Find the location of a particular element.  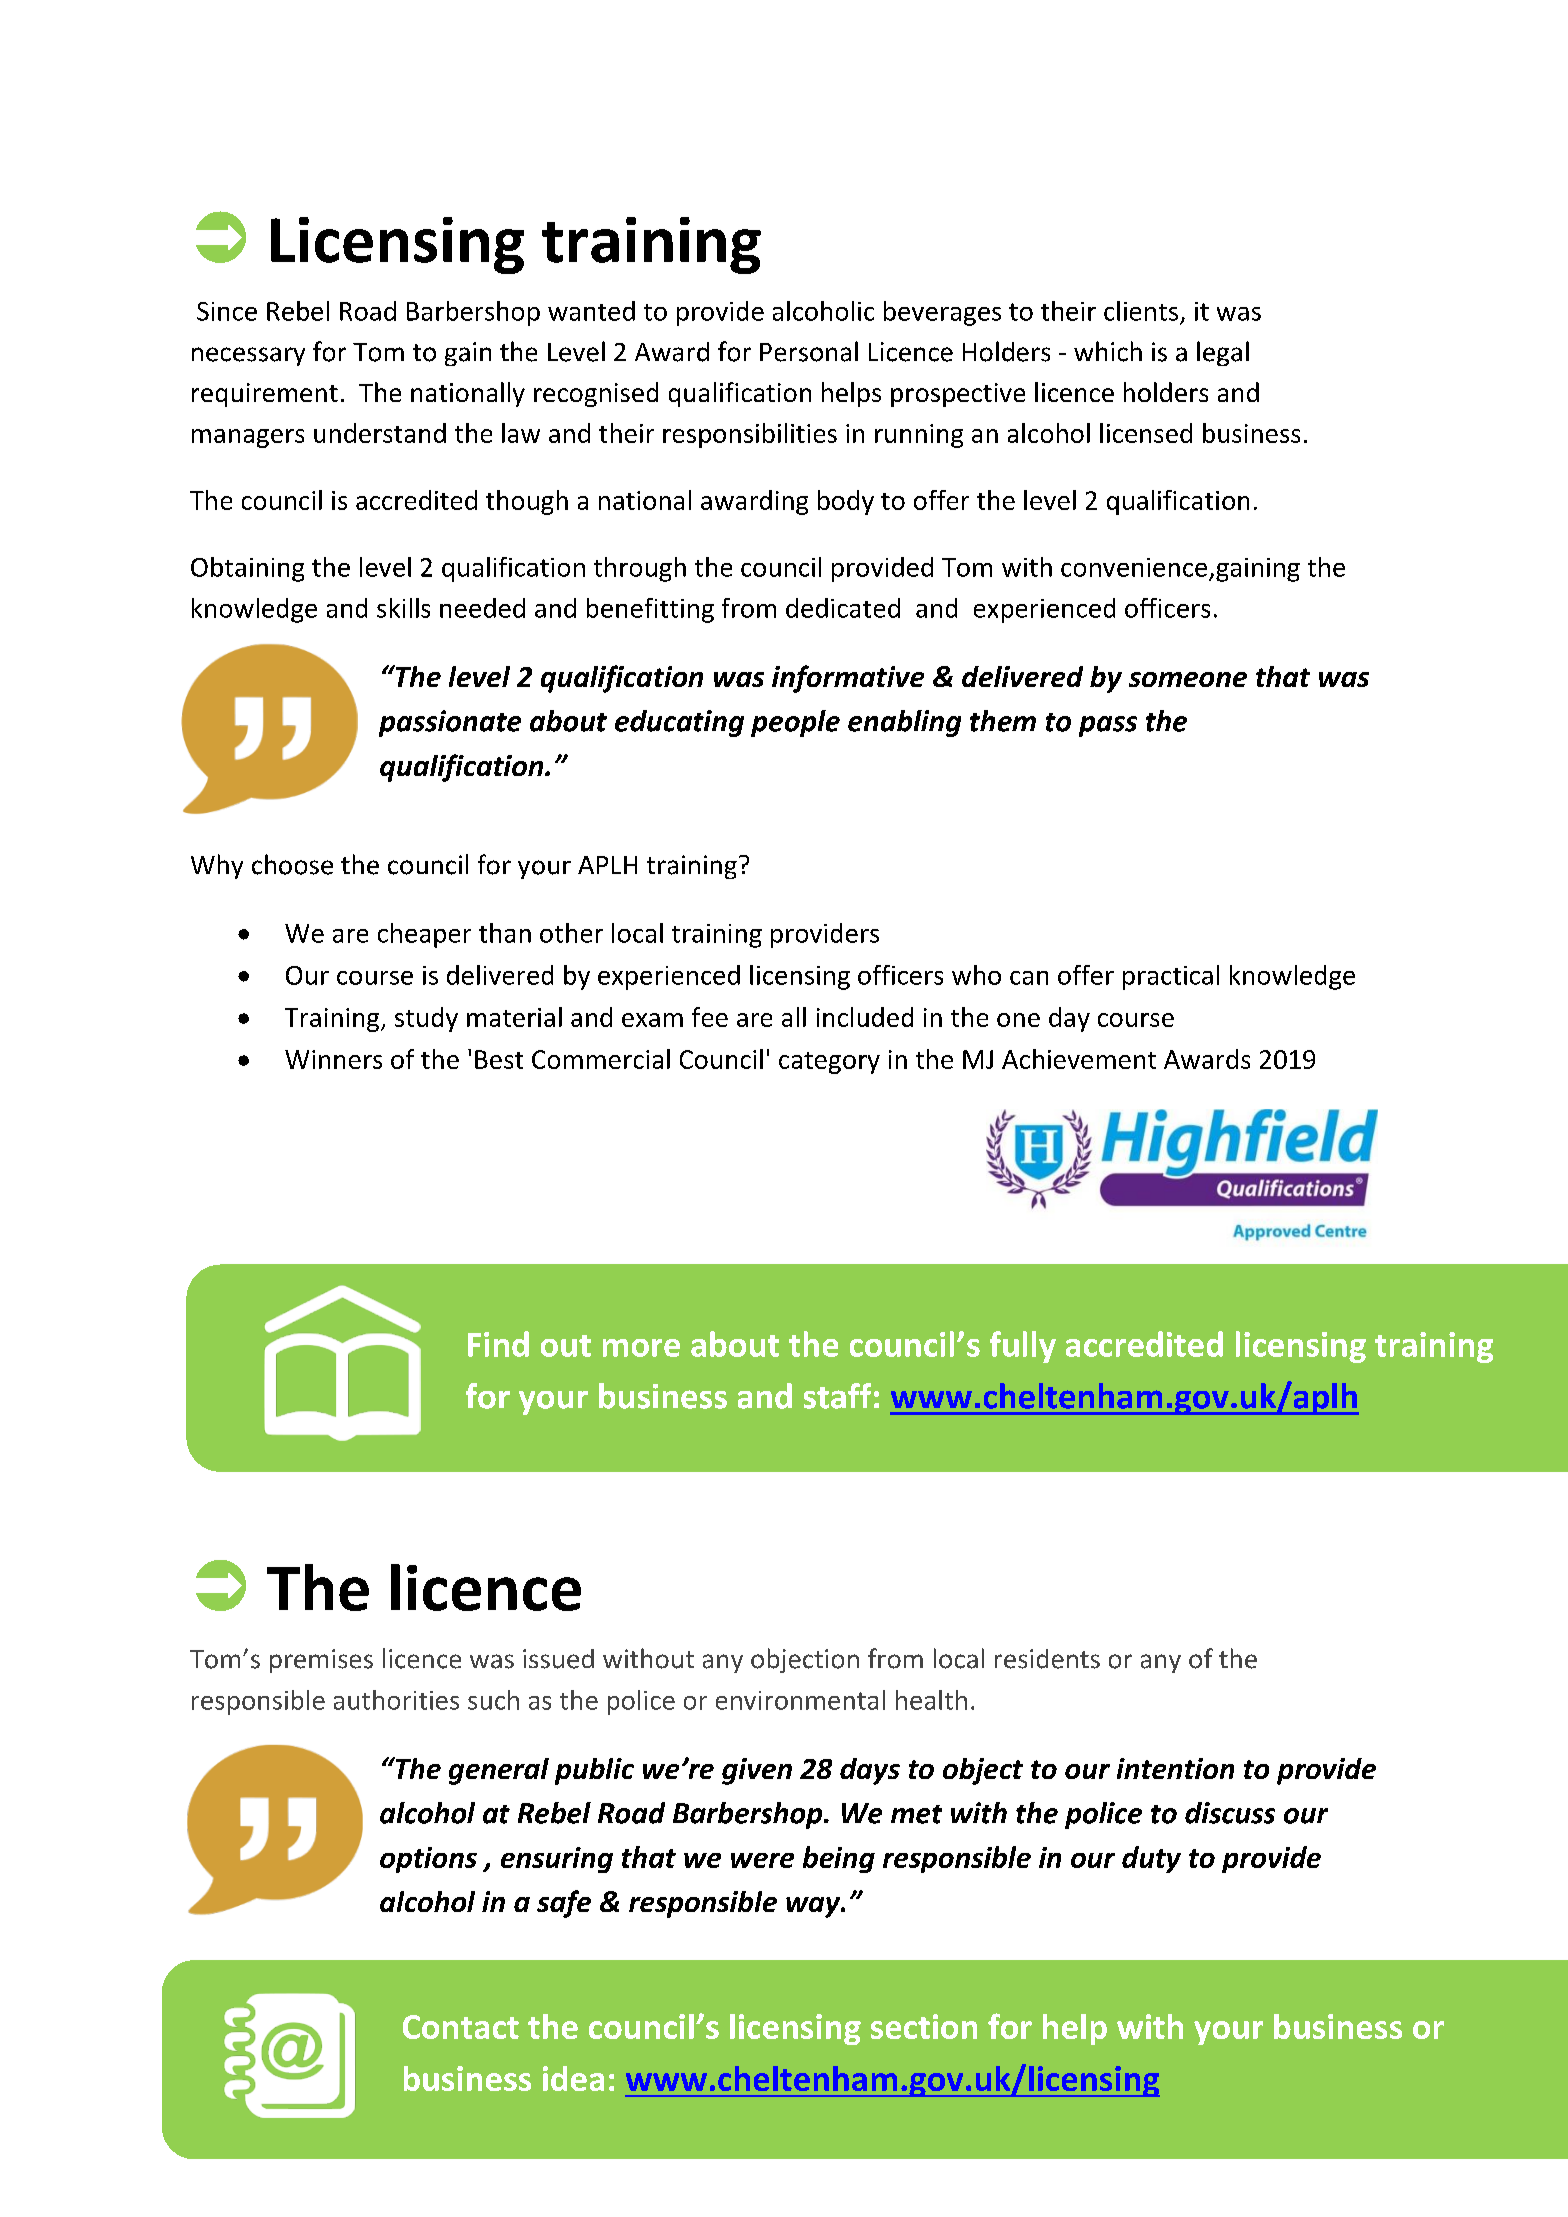

practical is located at coordinates (1171, 977).
